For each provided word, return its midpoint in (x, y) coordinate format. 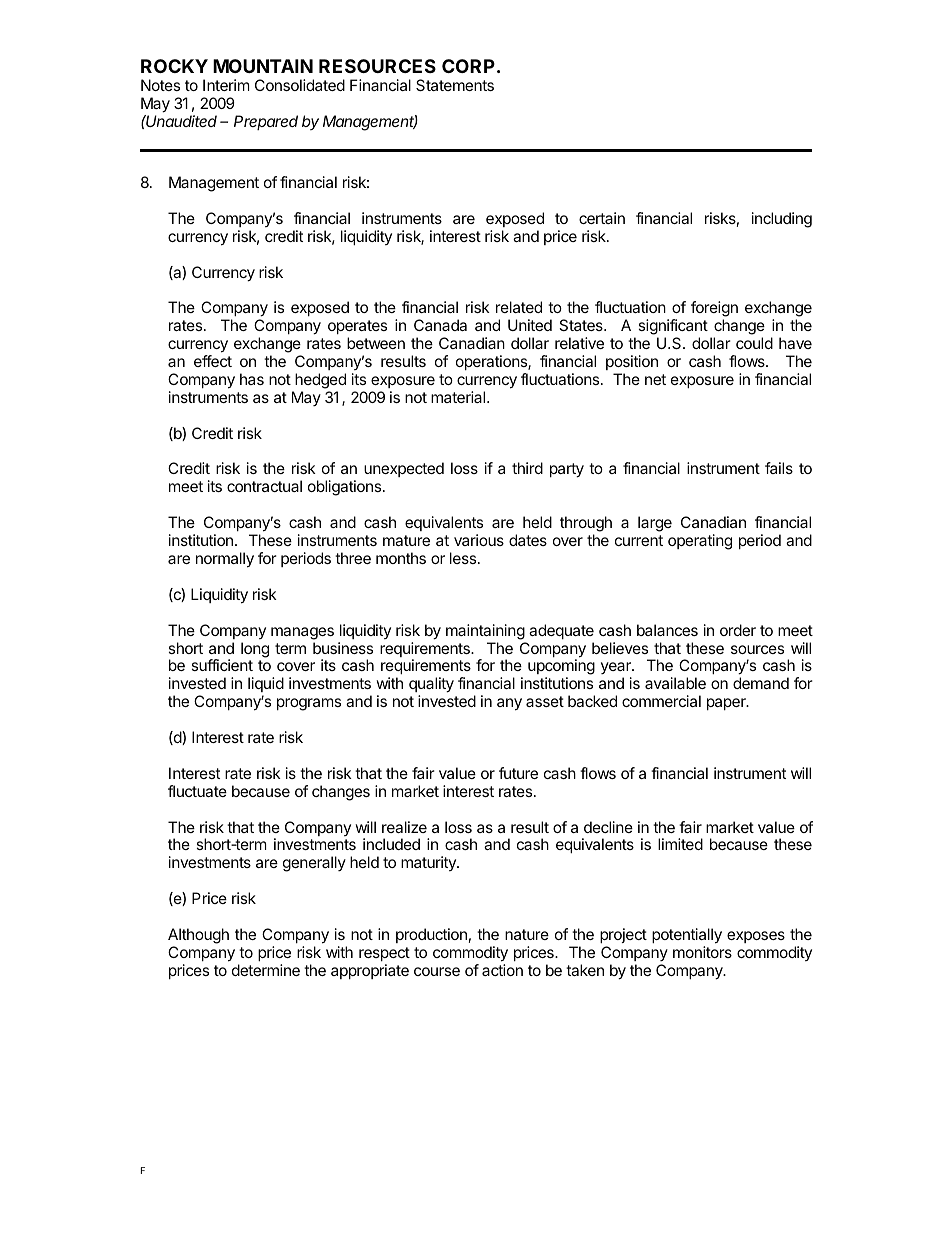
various (479, 540)
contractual (264, 486)
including (782, 220)
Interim (226, 85)
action (502, 970)
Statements (455, 85)
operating (700, 542)
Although (198, 936)
